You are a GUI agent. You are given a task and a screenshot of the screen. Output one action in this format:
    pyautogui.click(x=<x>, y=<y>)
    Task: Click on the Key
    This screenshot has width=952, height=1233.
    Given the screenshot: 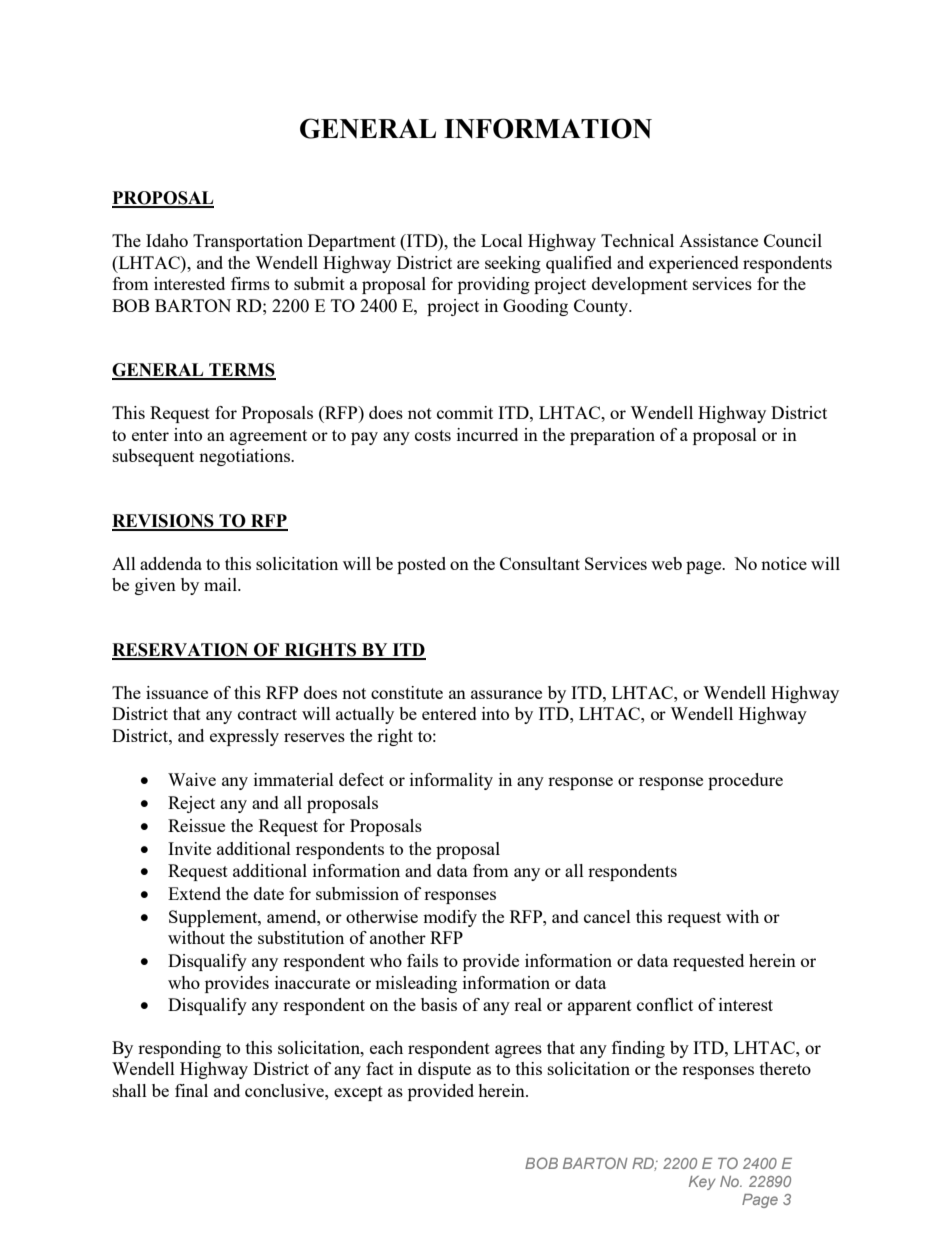 What is the action you would take?
    pyautogui.click(x=702, y=1183)
